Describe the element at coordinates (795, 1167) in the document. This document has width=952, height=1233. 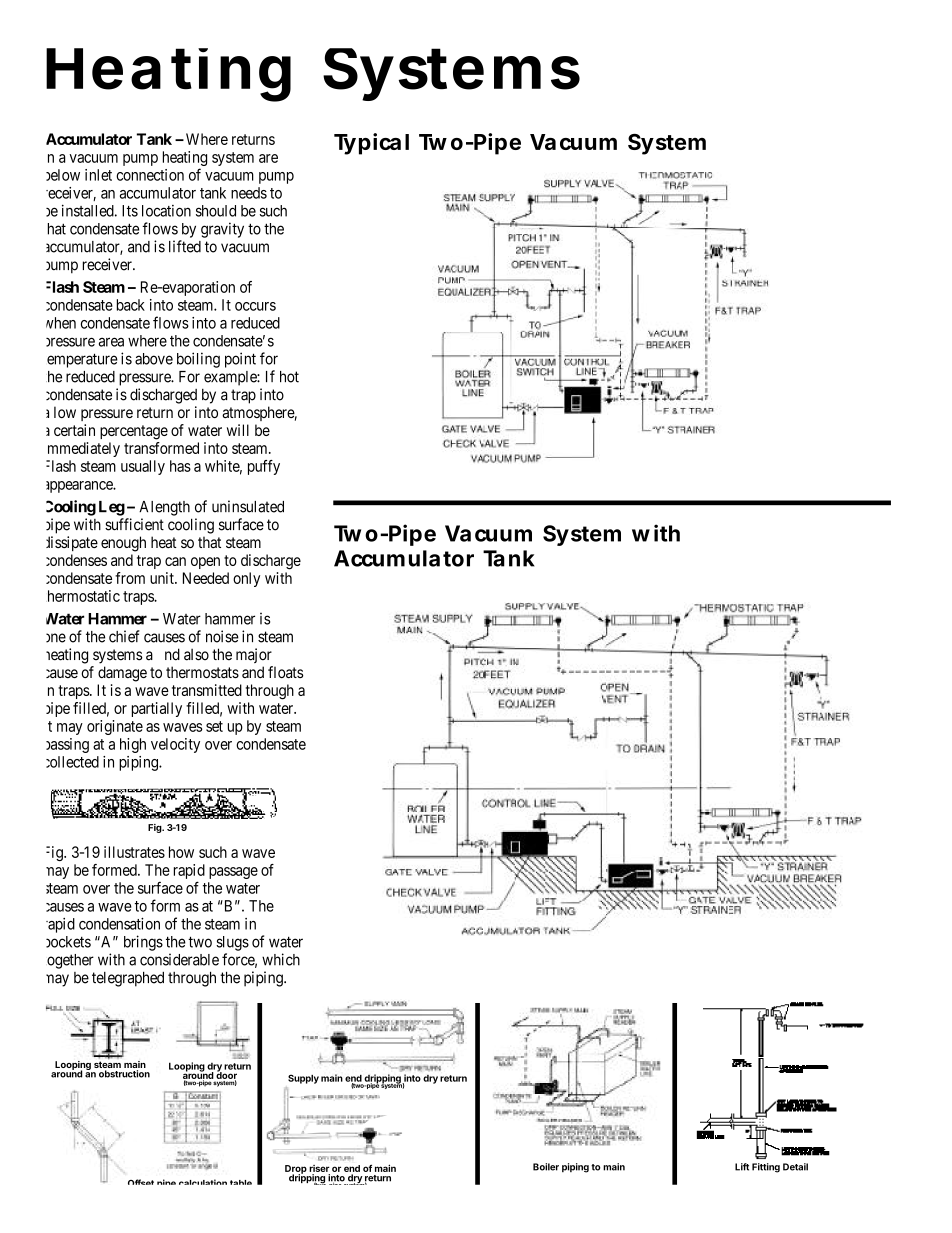
I see `Detail` at that location.
